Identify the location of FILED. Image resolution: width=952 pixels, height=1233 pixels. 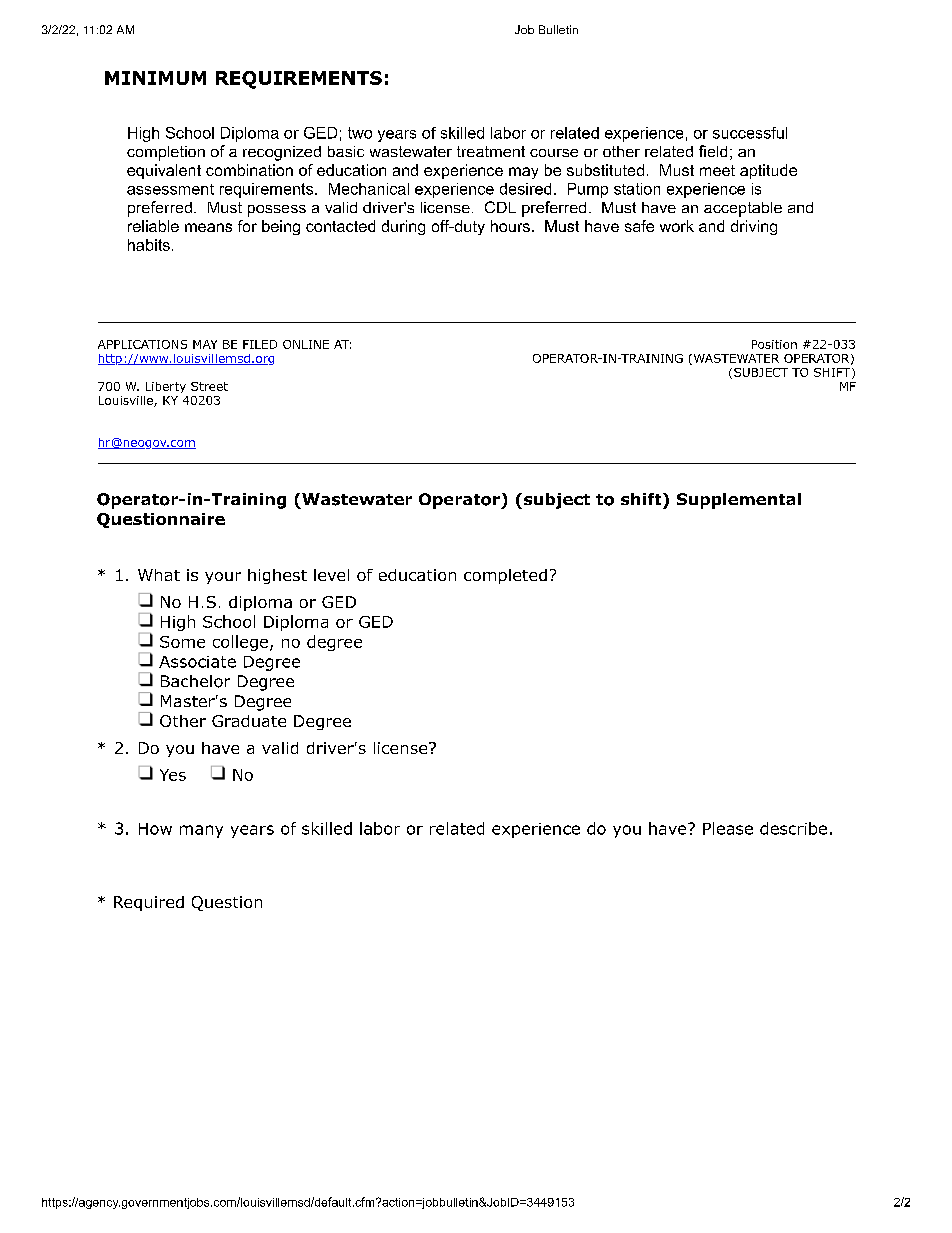
(260, 344).
